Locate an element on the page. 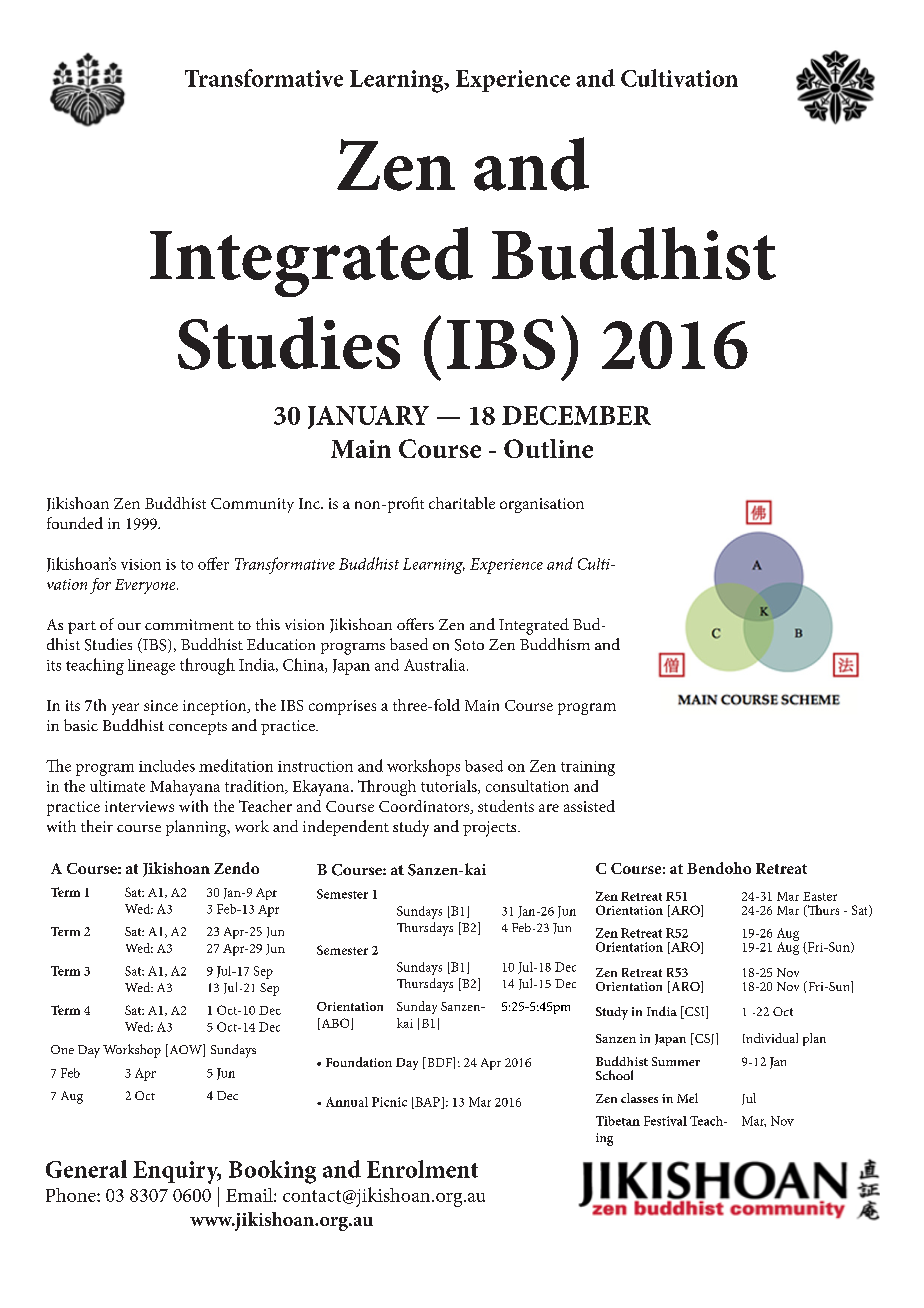 The image size is (924, 1308). DECEMBER is located at coordinates (576, 415).
